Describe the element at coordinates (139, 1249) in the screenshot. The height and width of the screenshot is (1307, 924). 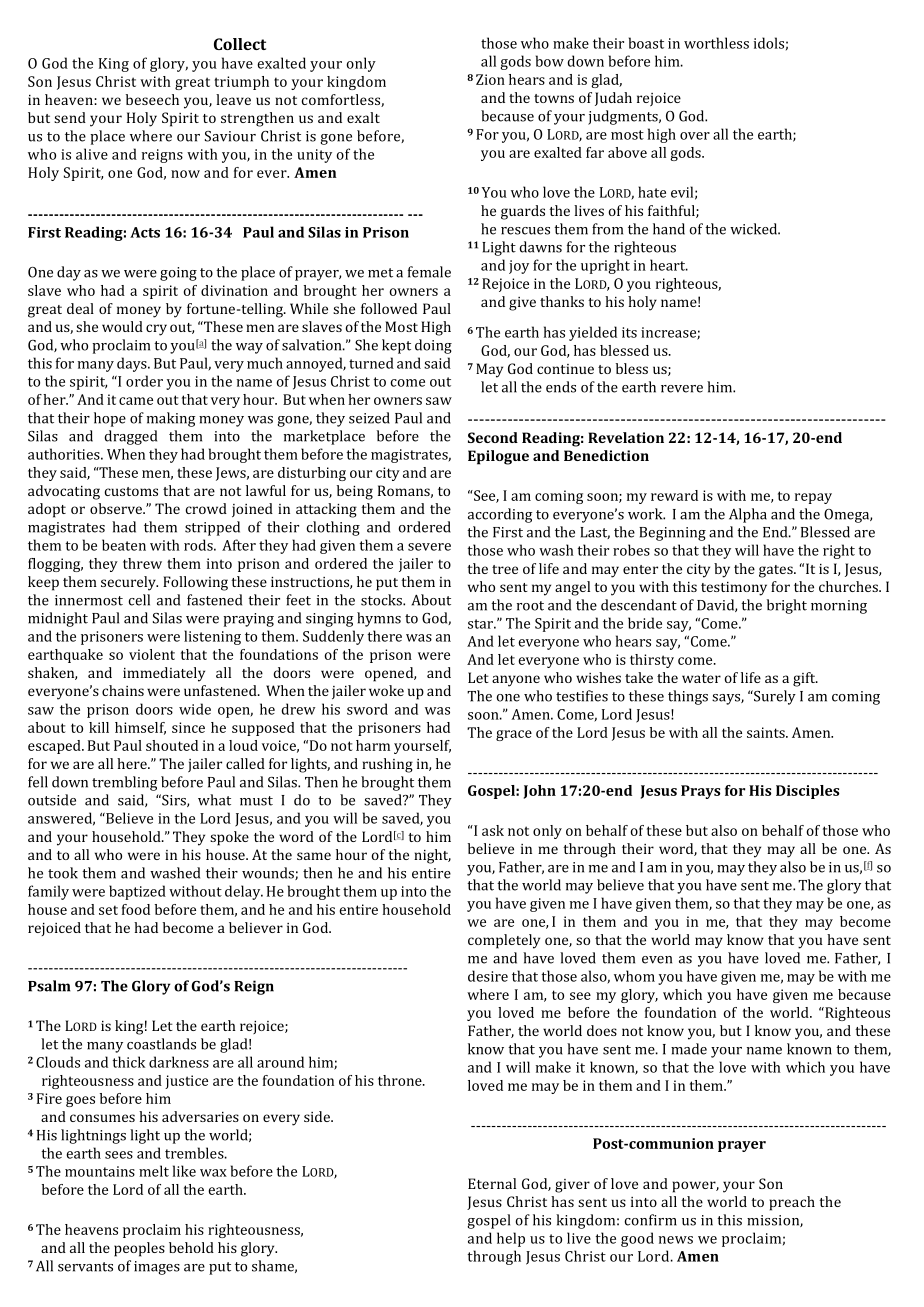
I see `peoples` at that location.
